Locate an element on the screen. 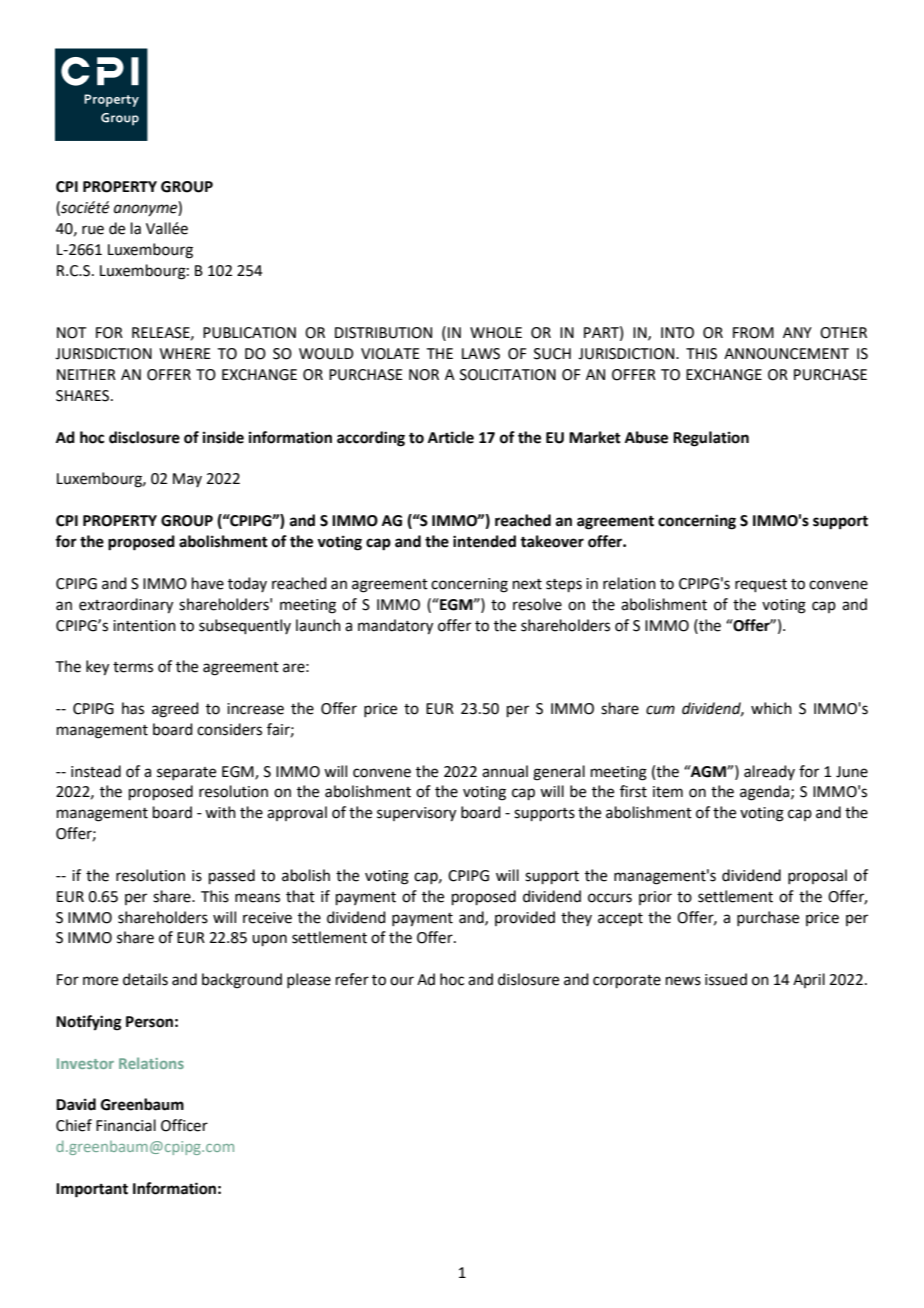 The width and height of the screenshot is (924, 1308). disclosure is located at coordinates (144, 437).
